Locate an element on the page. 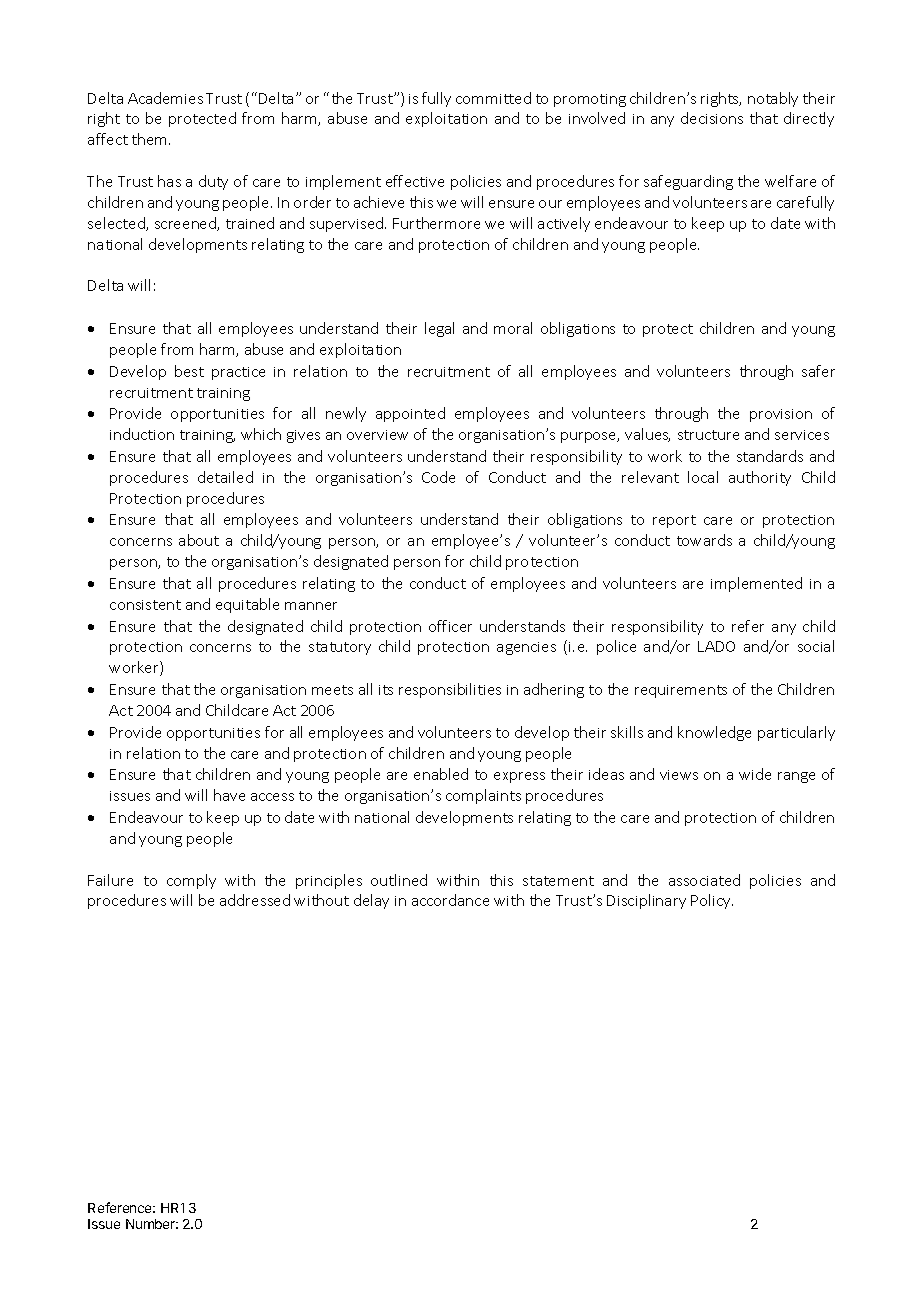  comply is located at coordinates (191, 881).
